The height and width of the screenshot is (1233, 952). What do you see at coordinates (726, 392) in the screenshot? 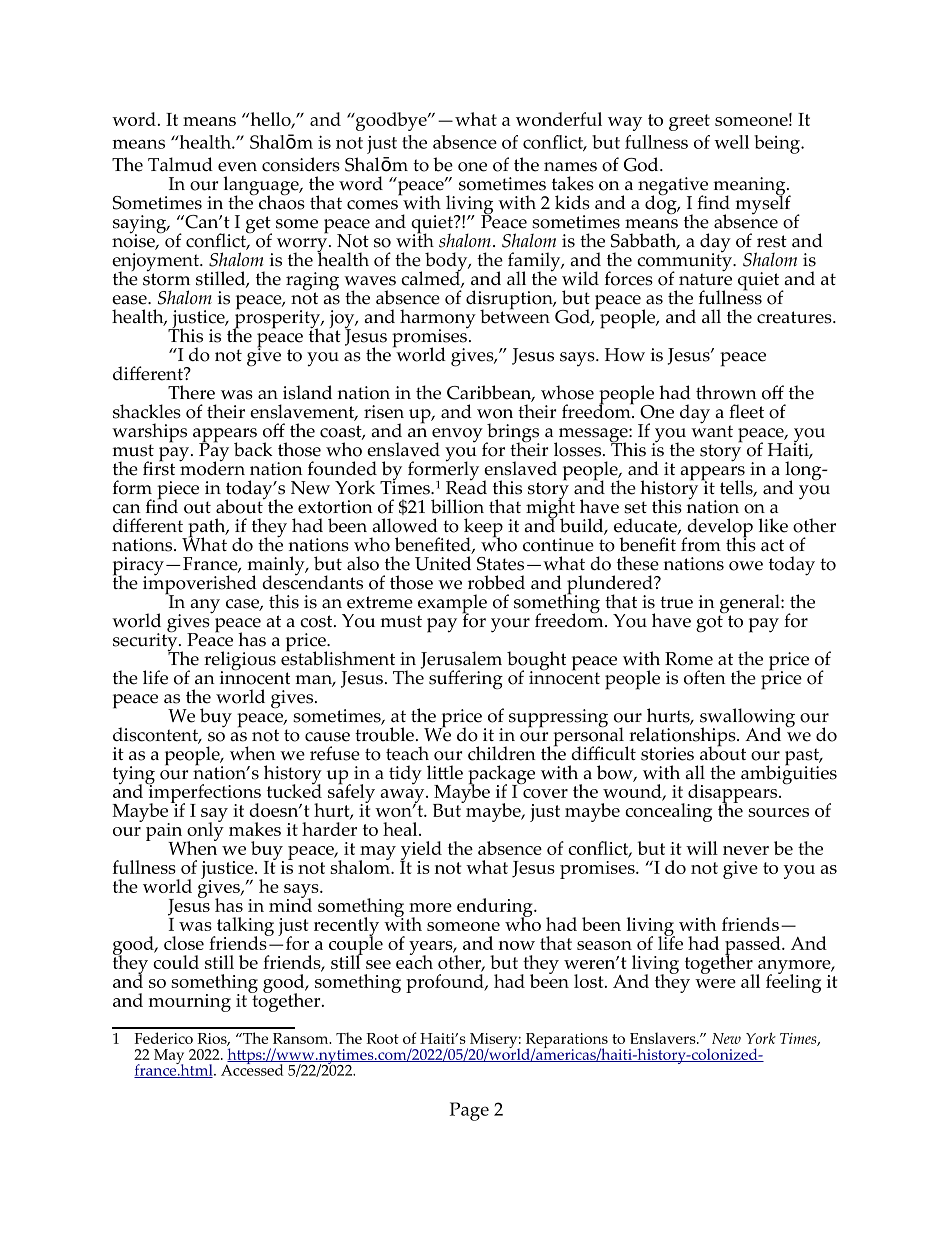
I see `thrown` at bounding box center [726, 392].
